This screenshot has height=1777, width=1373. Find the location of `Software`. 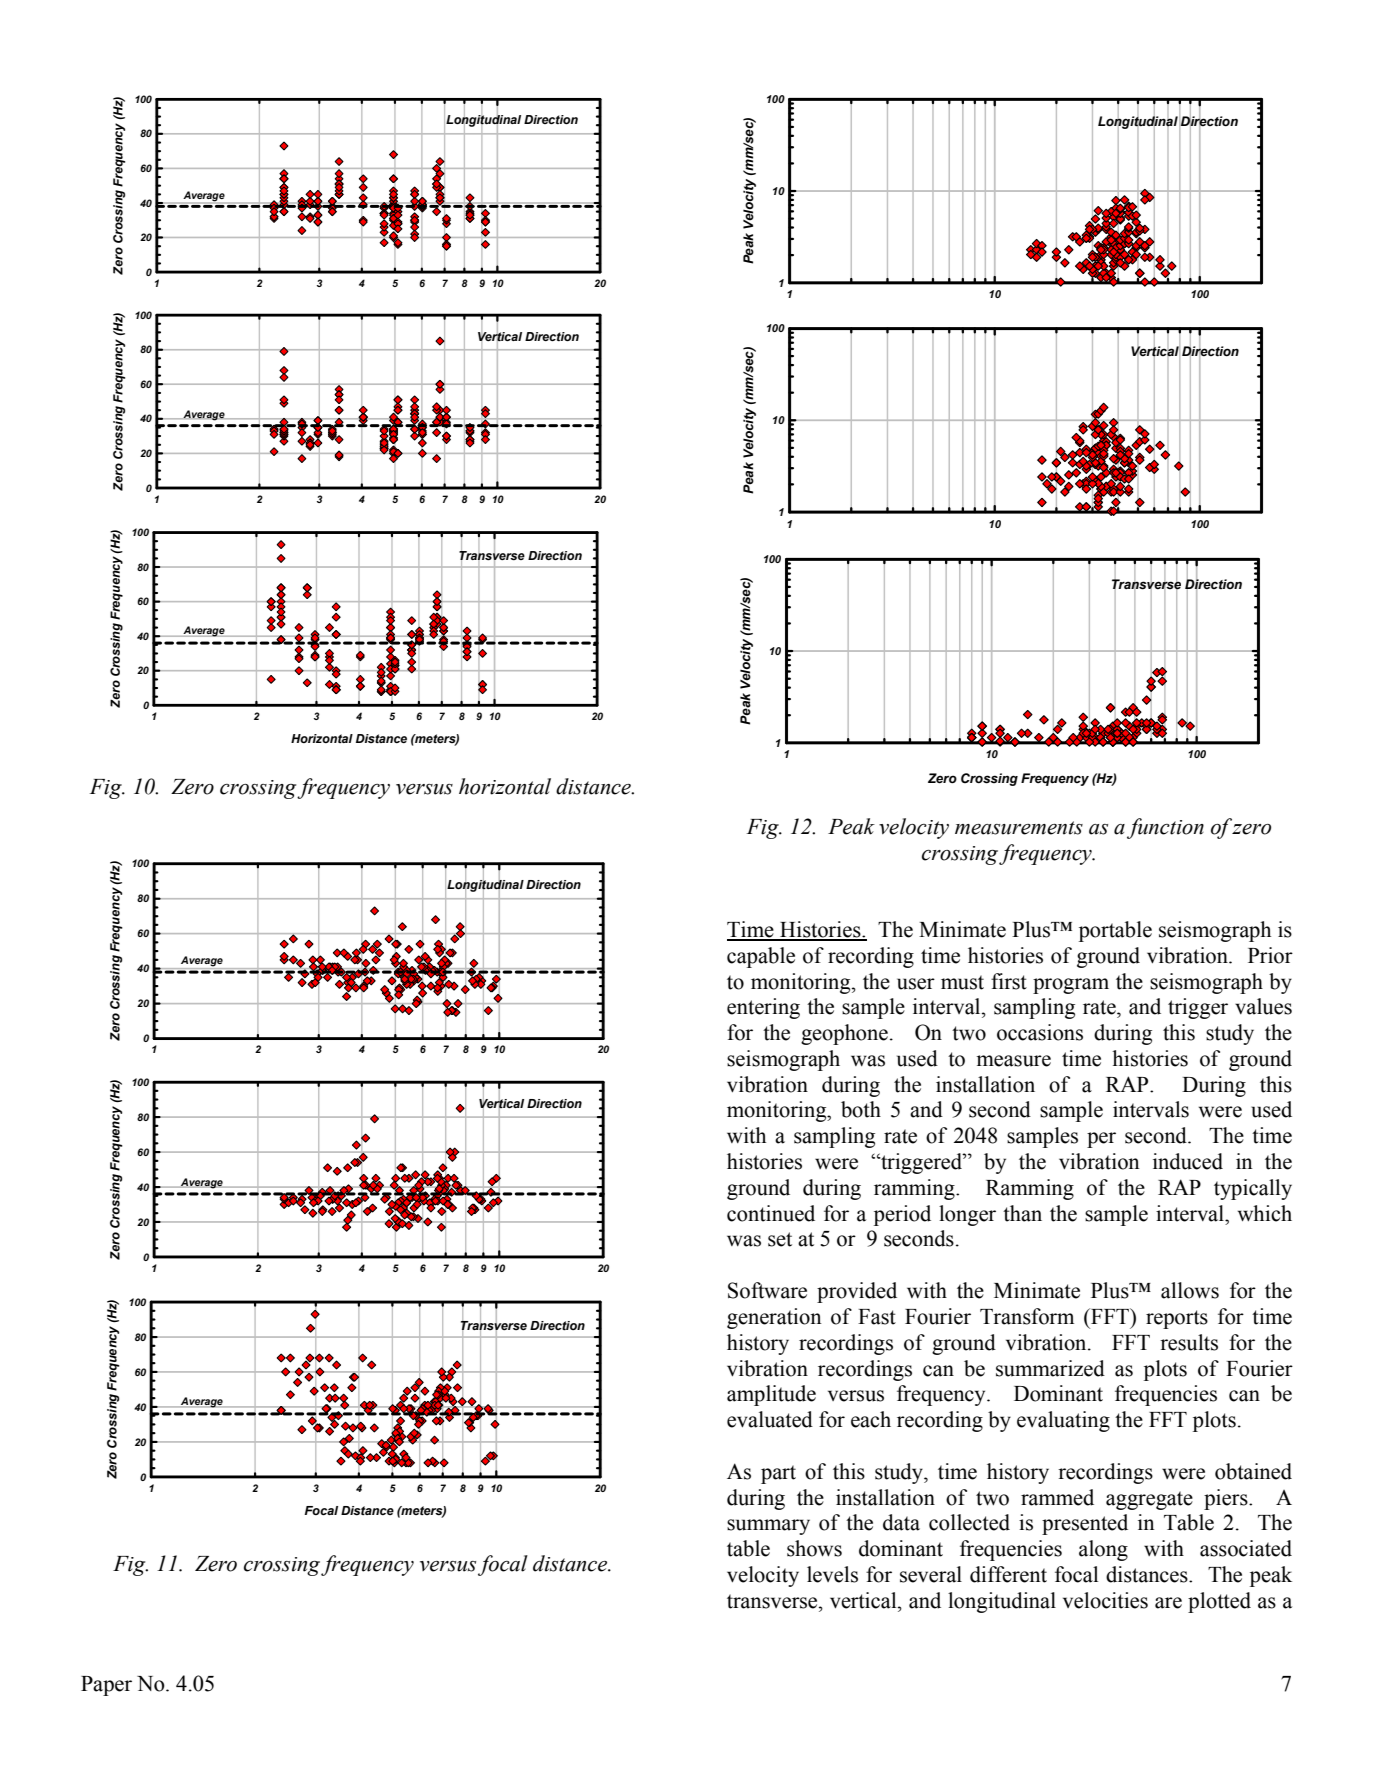

Software is located at coordinates (767, 1290).
